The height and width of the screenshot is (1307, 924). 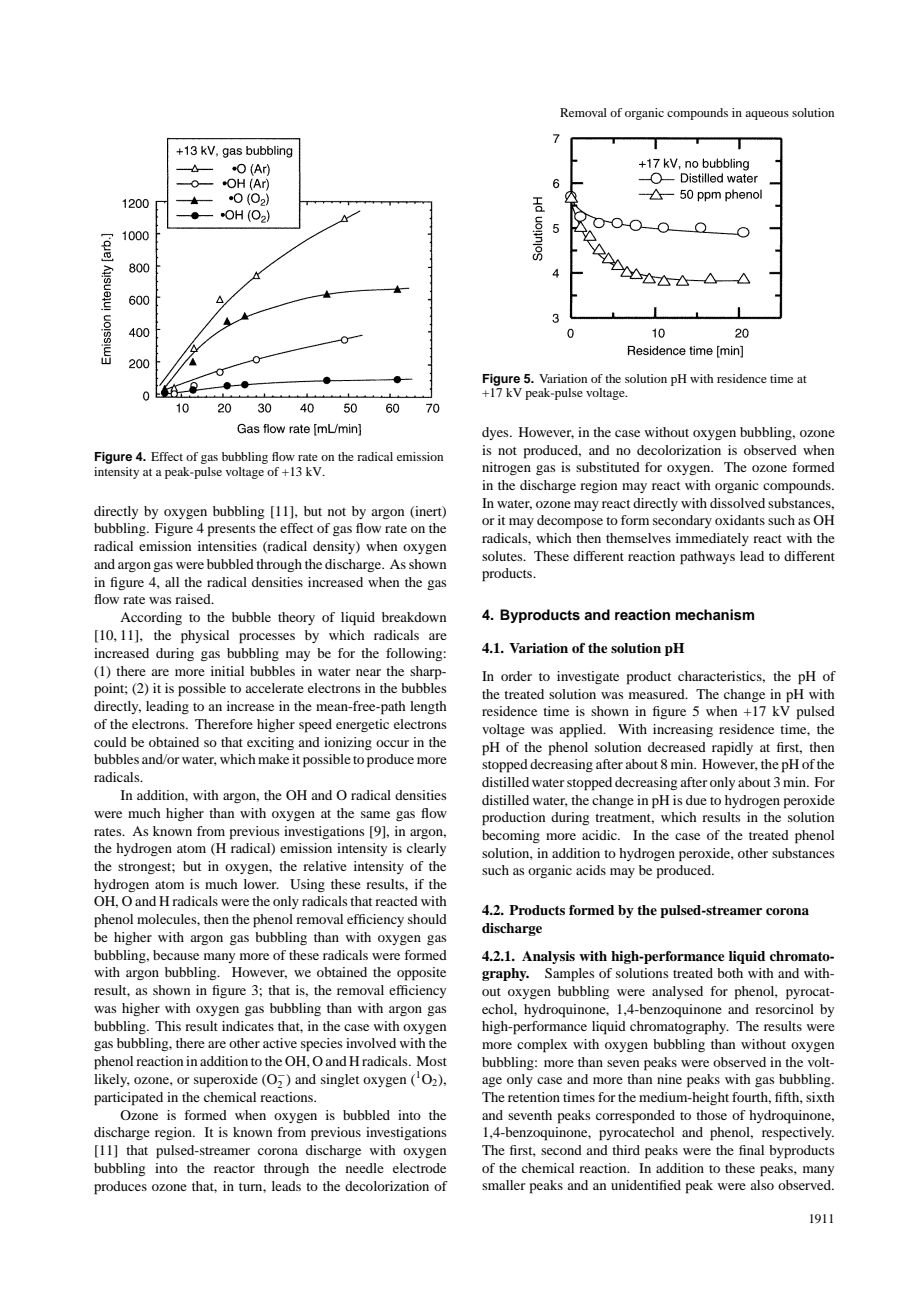 What do you see at coordinates (767, 115) in the screenshot?
I see `aqueous` at bounding box center [767, 115].
